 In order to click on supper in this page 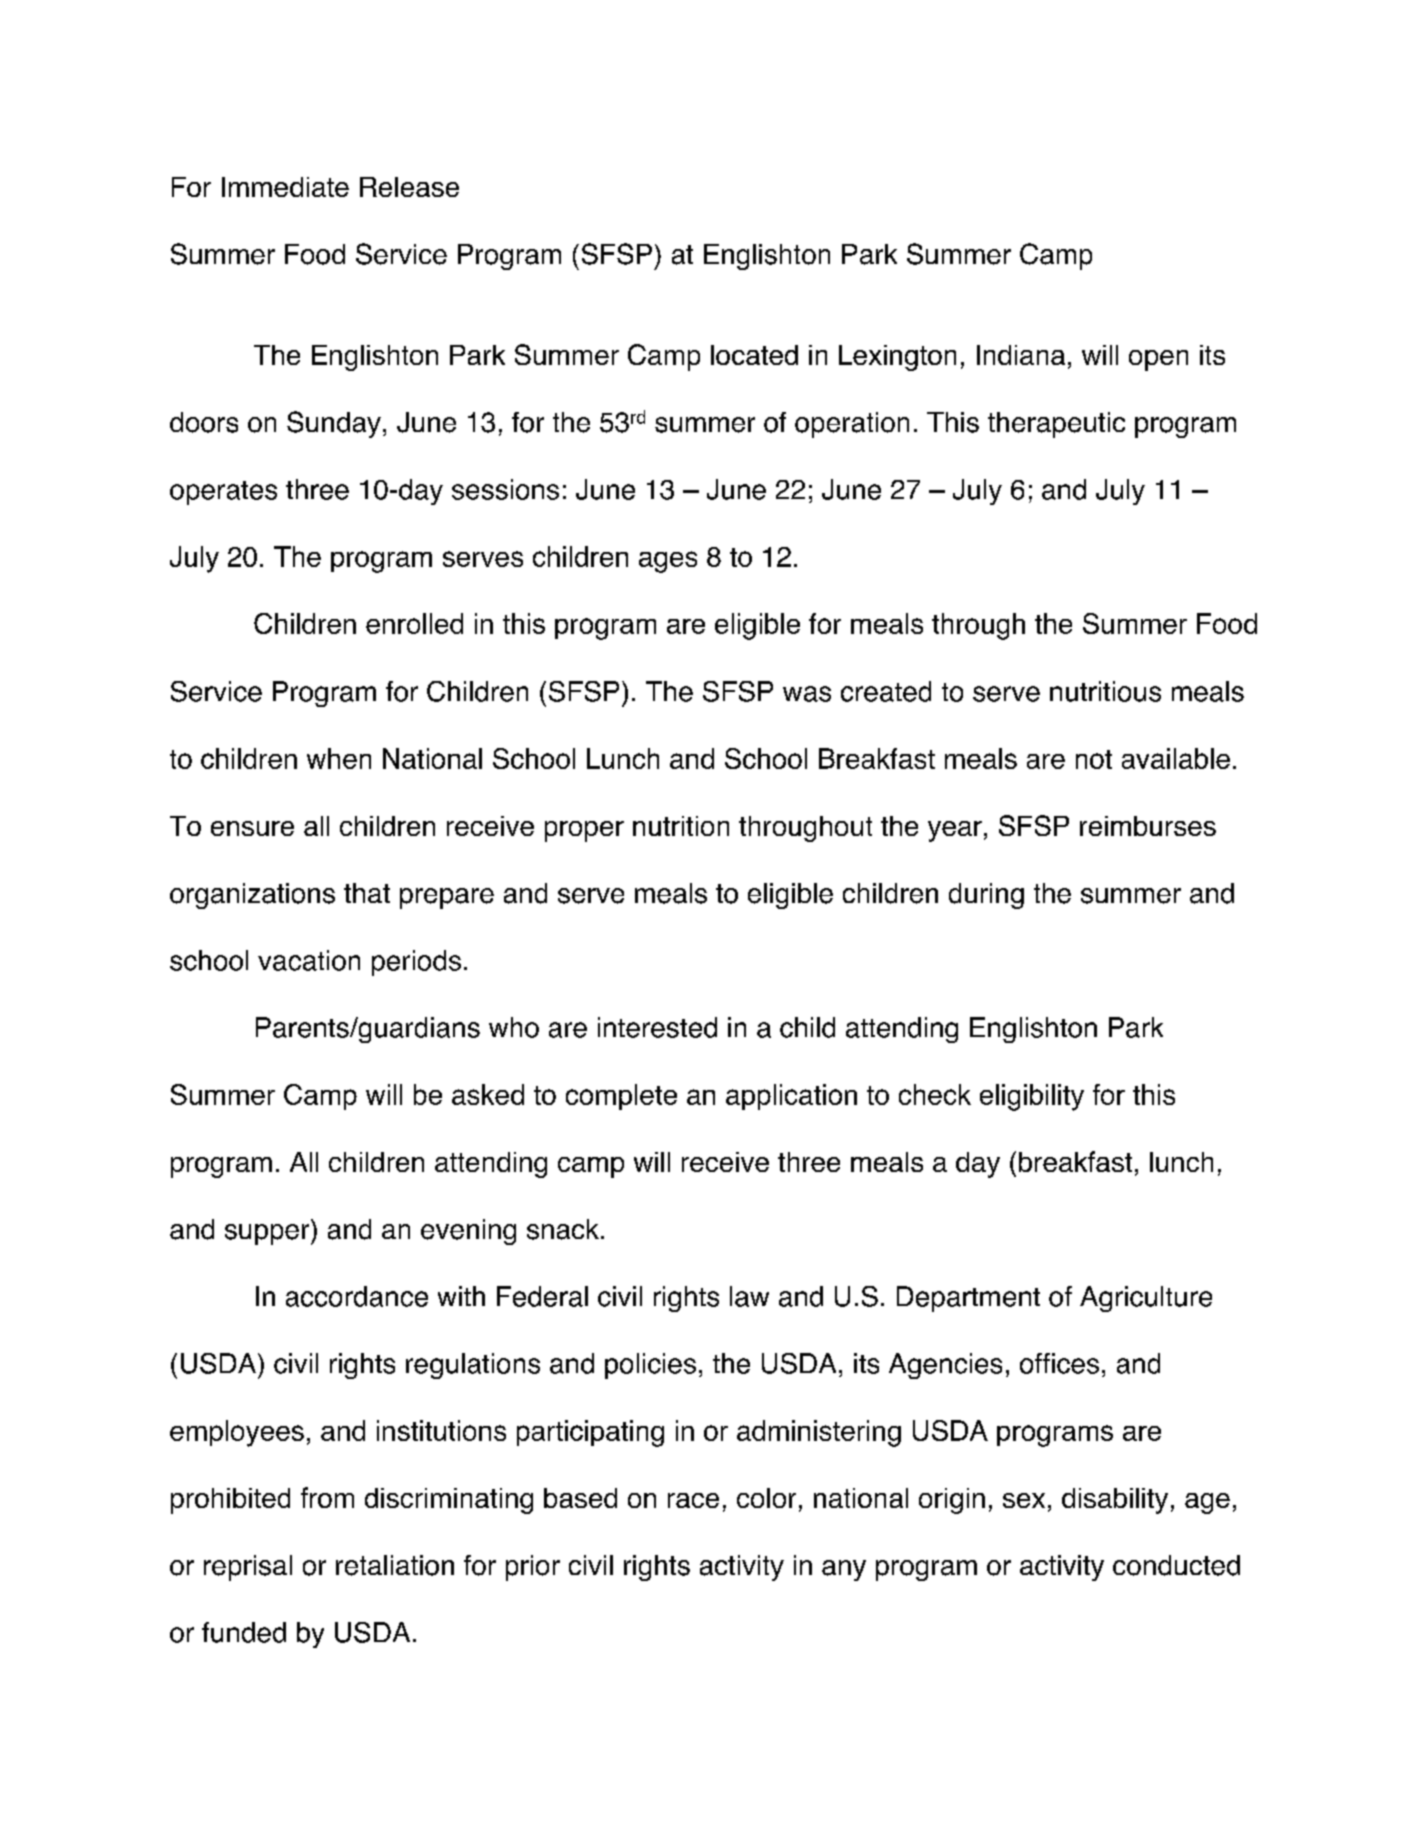, I will do `click(268, 1234)`.
